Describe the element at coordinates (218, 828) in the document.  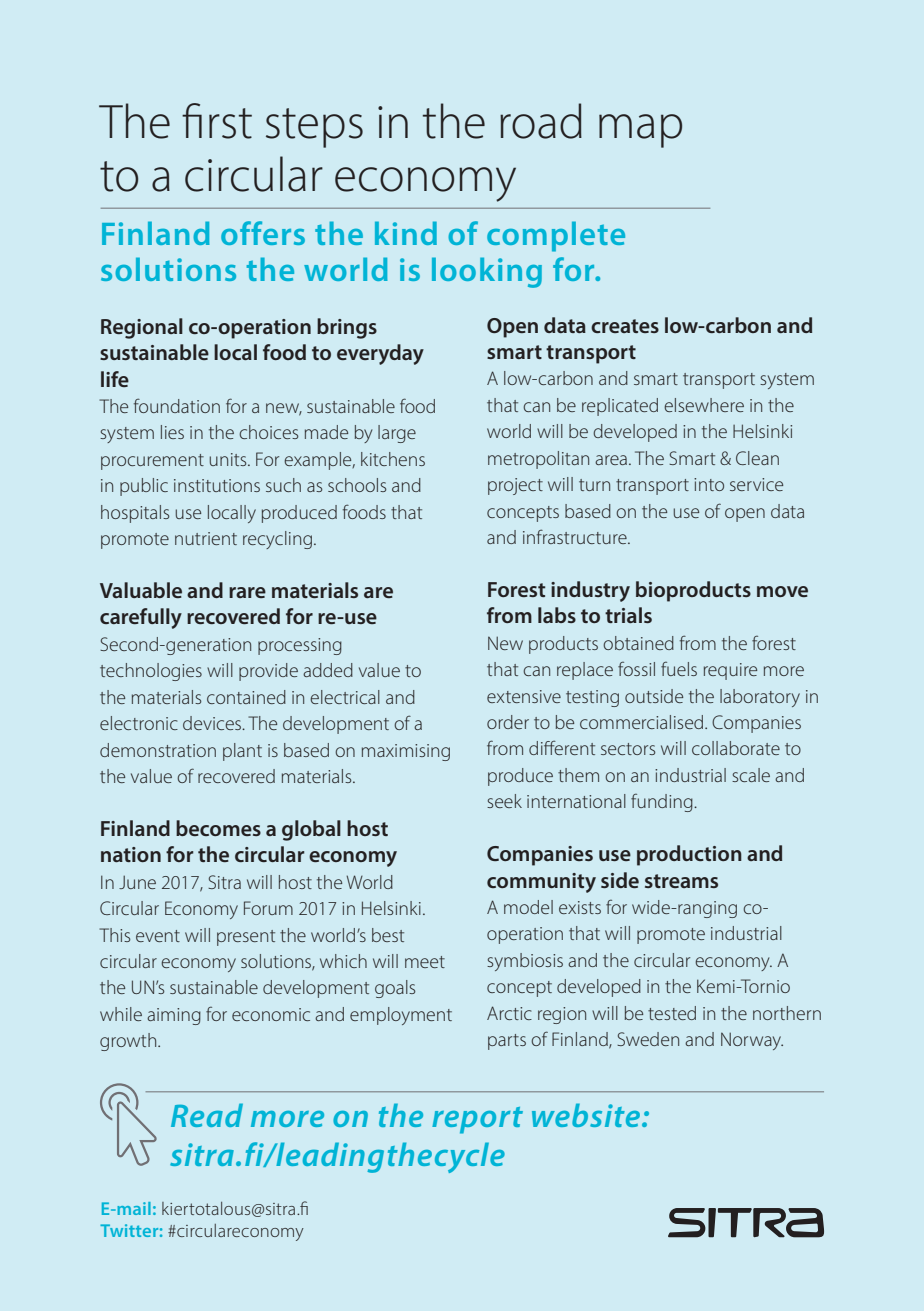
I see `becomes` at that location.
